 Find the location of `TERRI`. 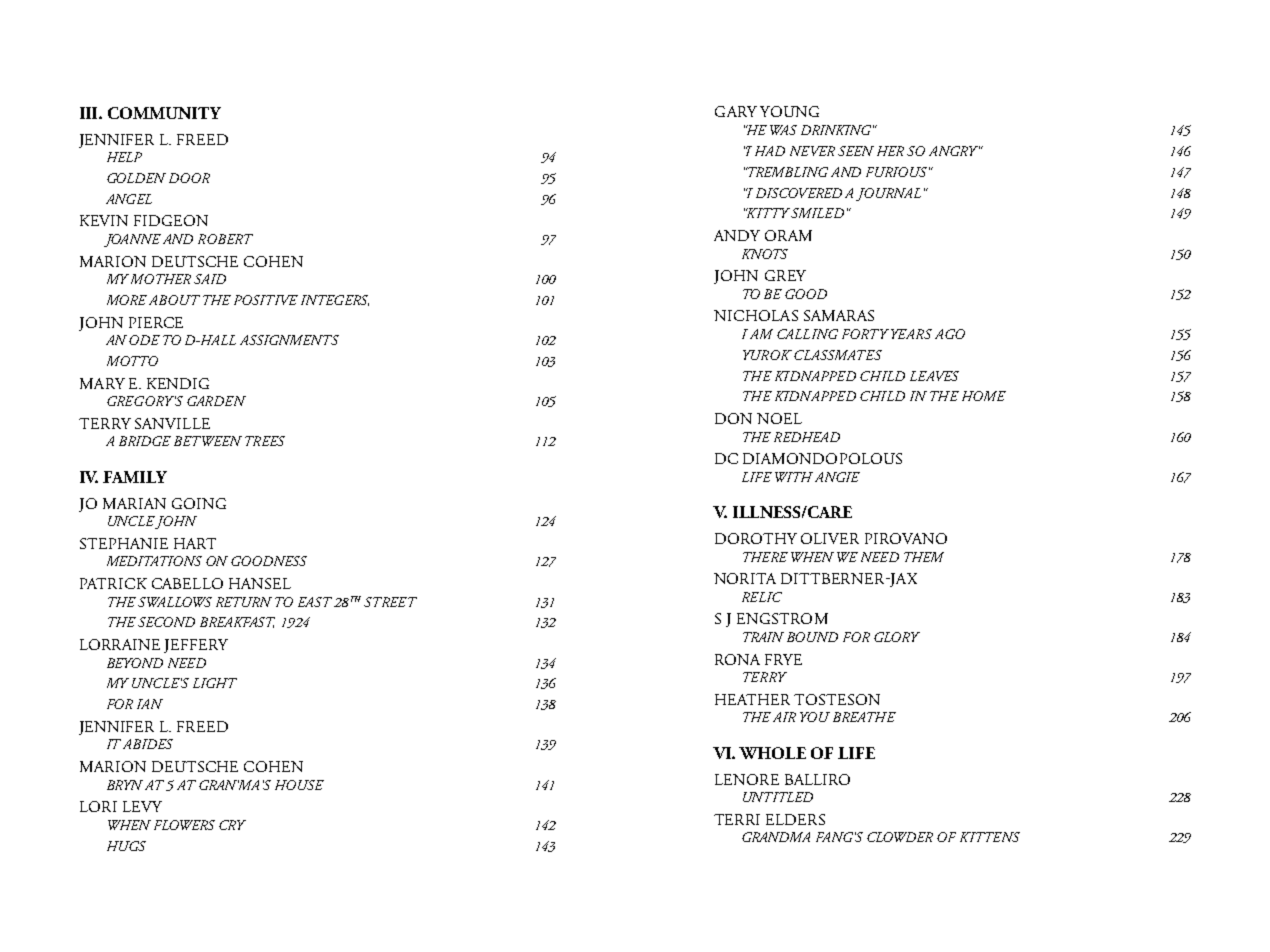

TERRI is located at coordinates (737, 819).
